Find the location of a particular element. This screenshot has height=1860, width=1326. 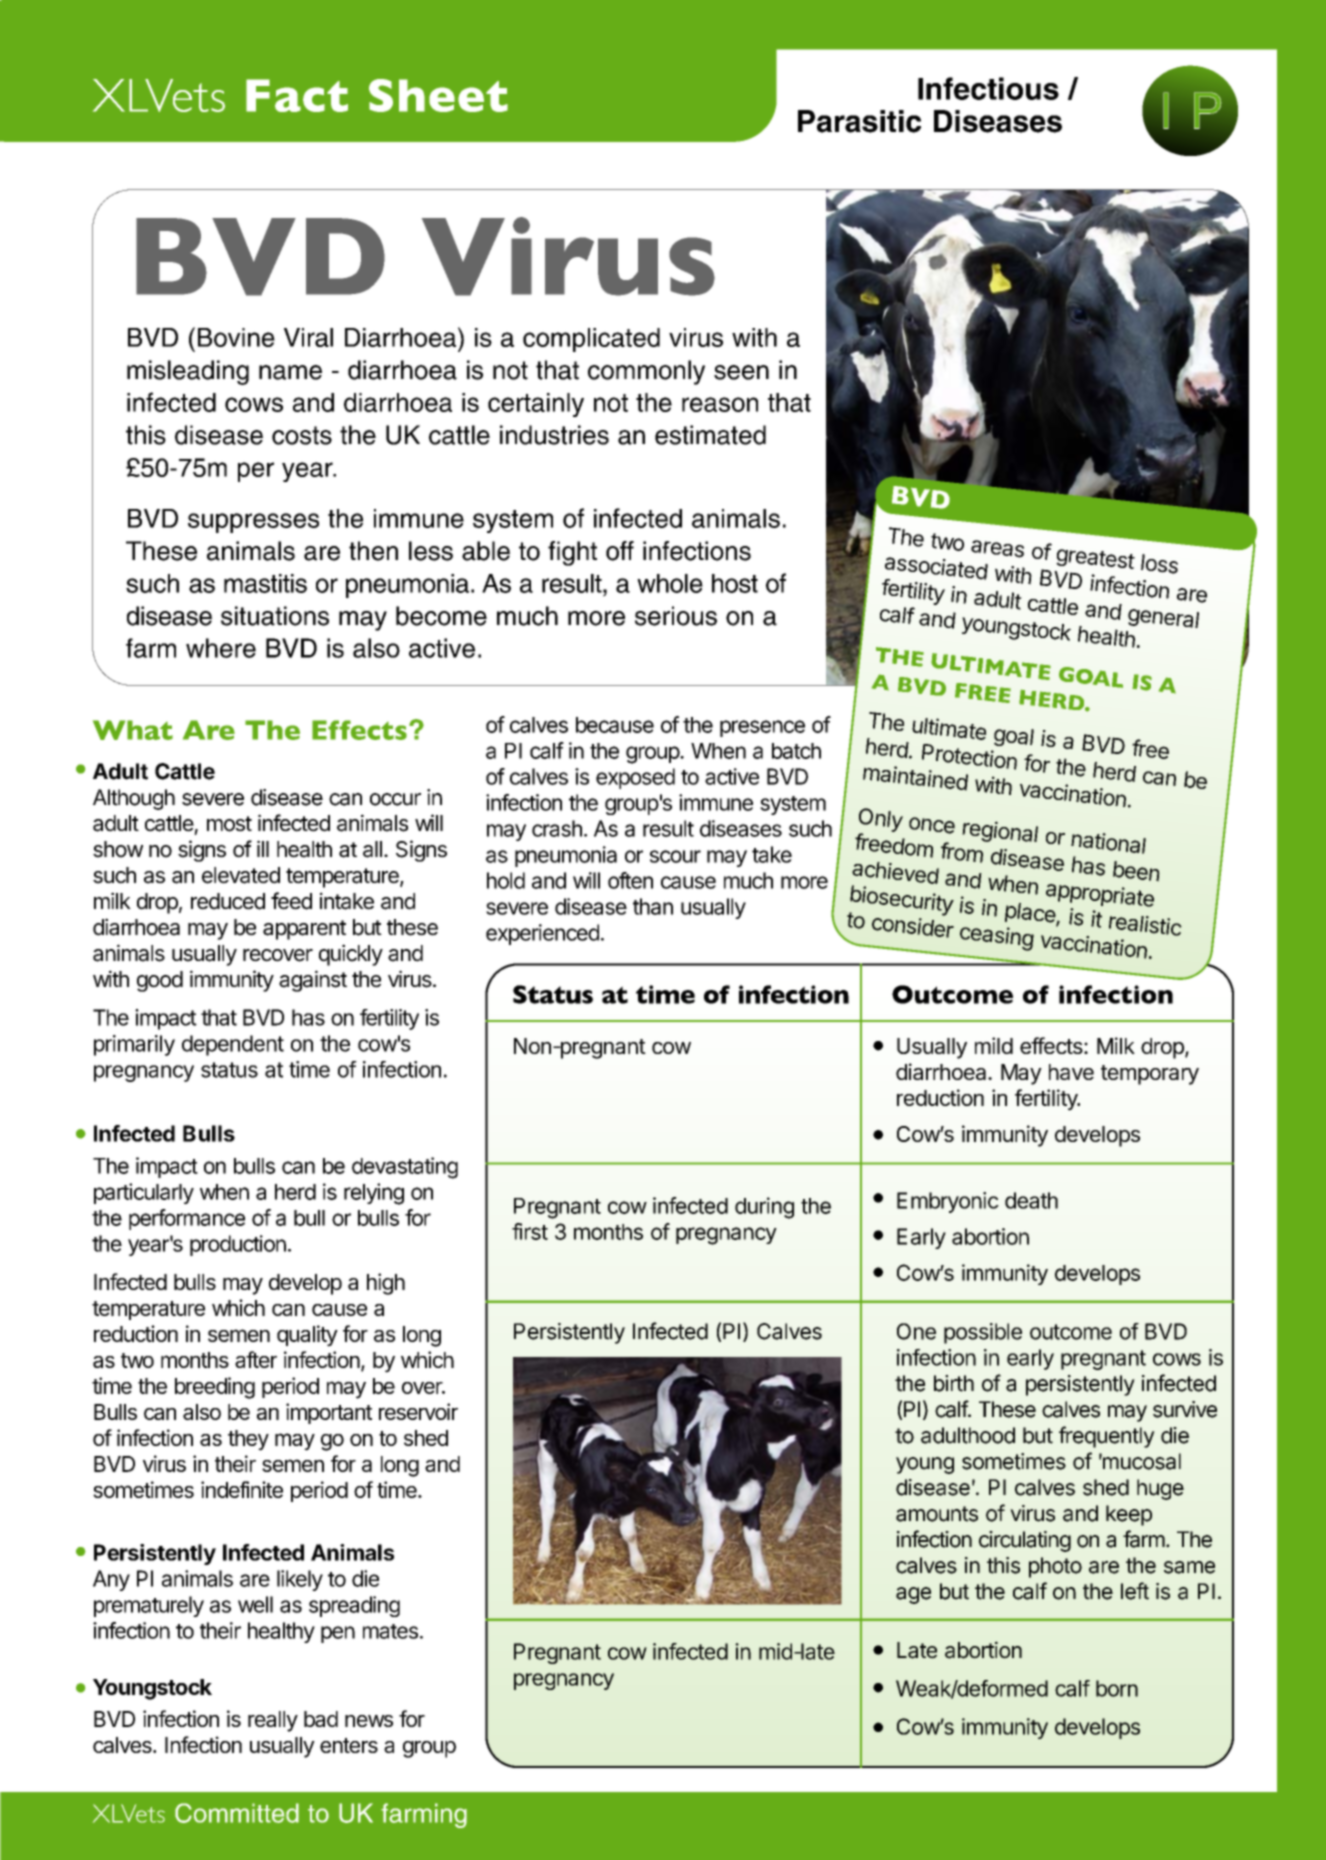

reduced is located at coordinates (228, 901).
